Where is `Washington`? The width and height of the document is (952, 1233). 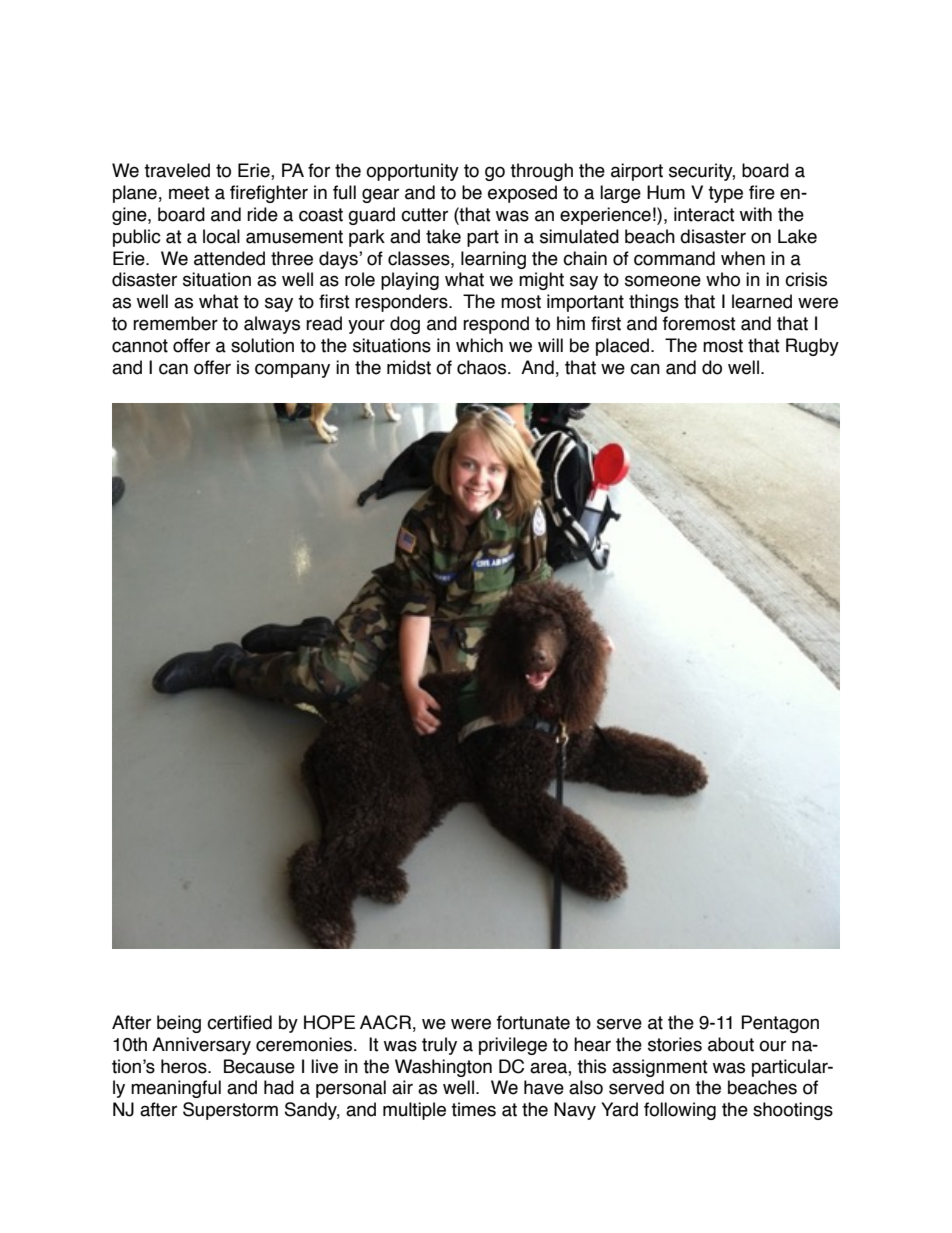
Washington is located at coordinates (443, 1068).
